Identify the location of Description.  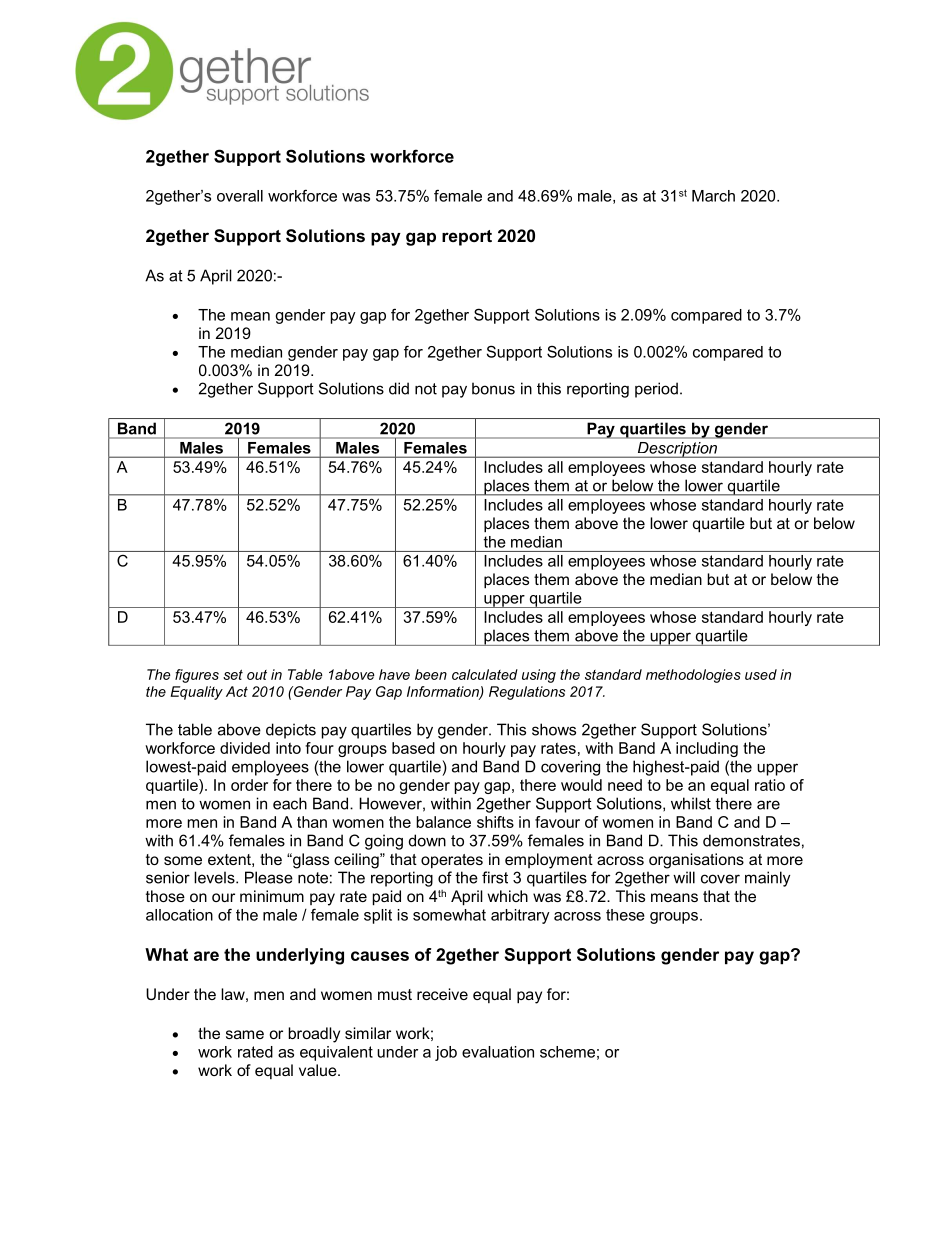
(677, 450).
